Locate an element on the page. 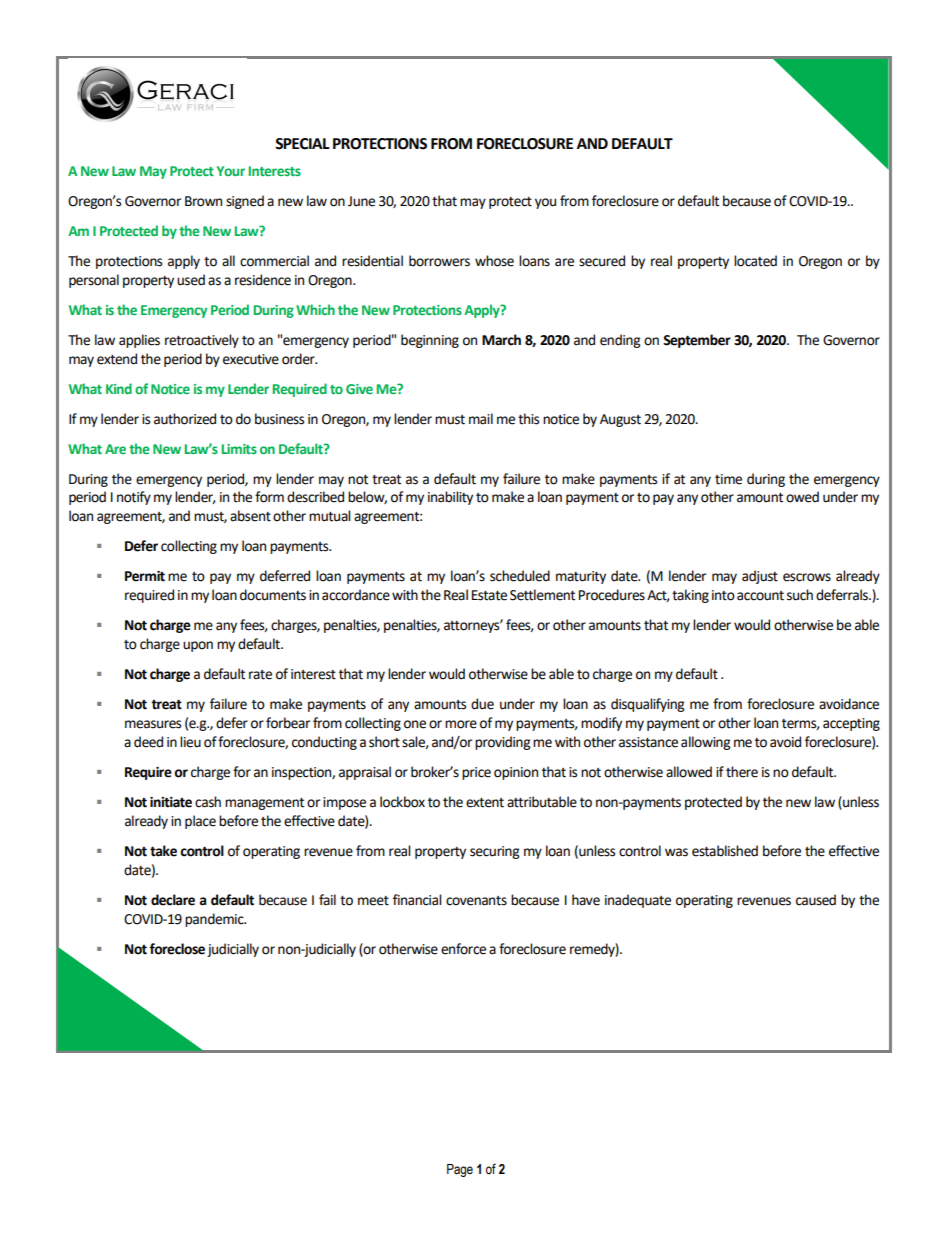  time is located at coordinates (728, 479).
